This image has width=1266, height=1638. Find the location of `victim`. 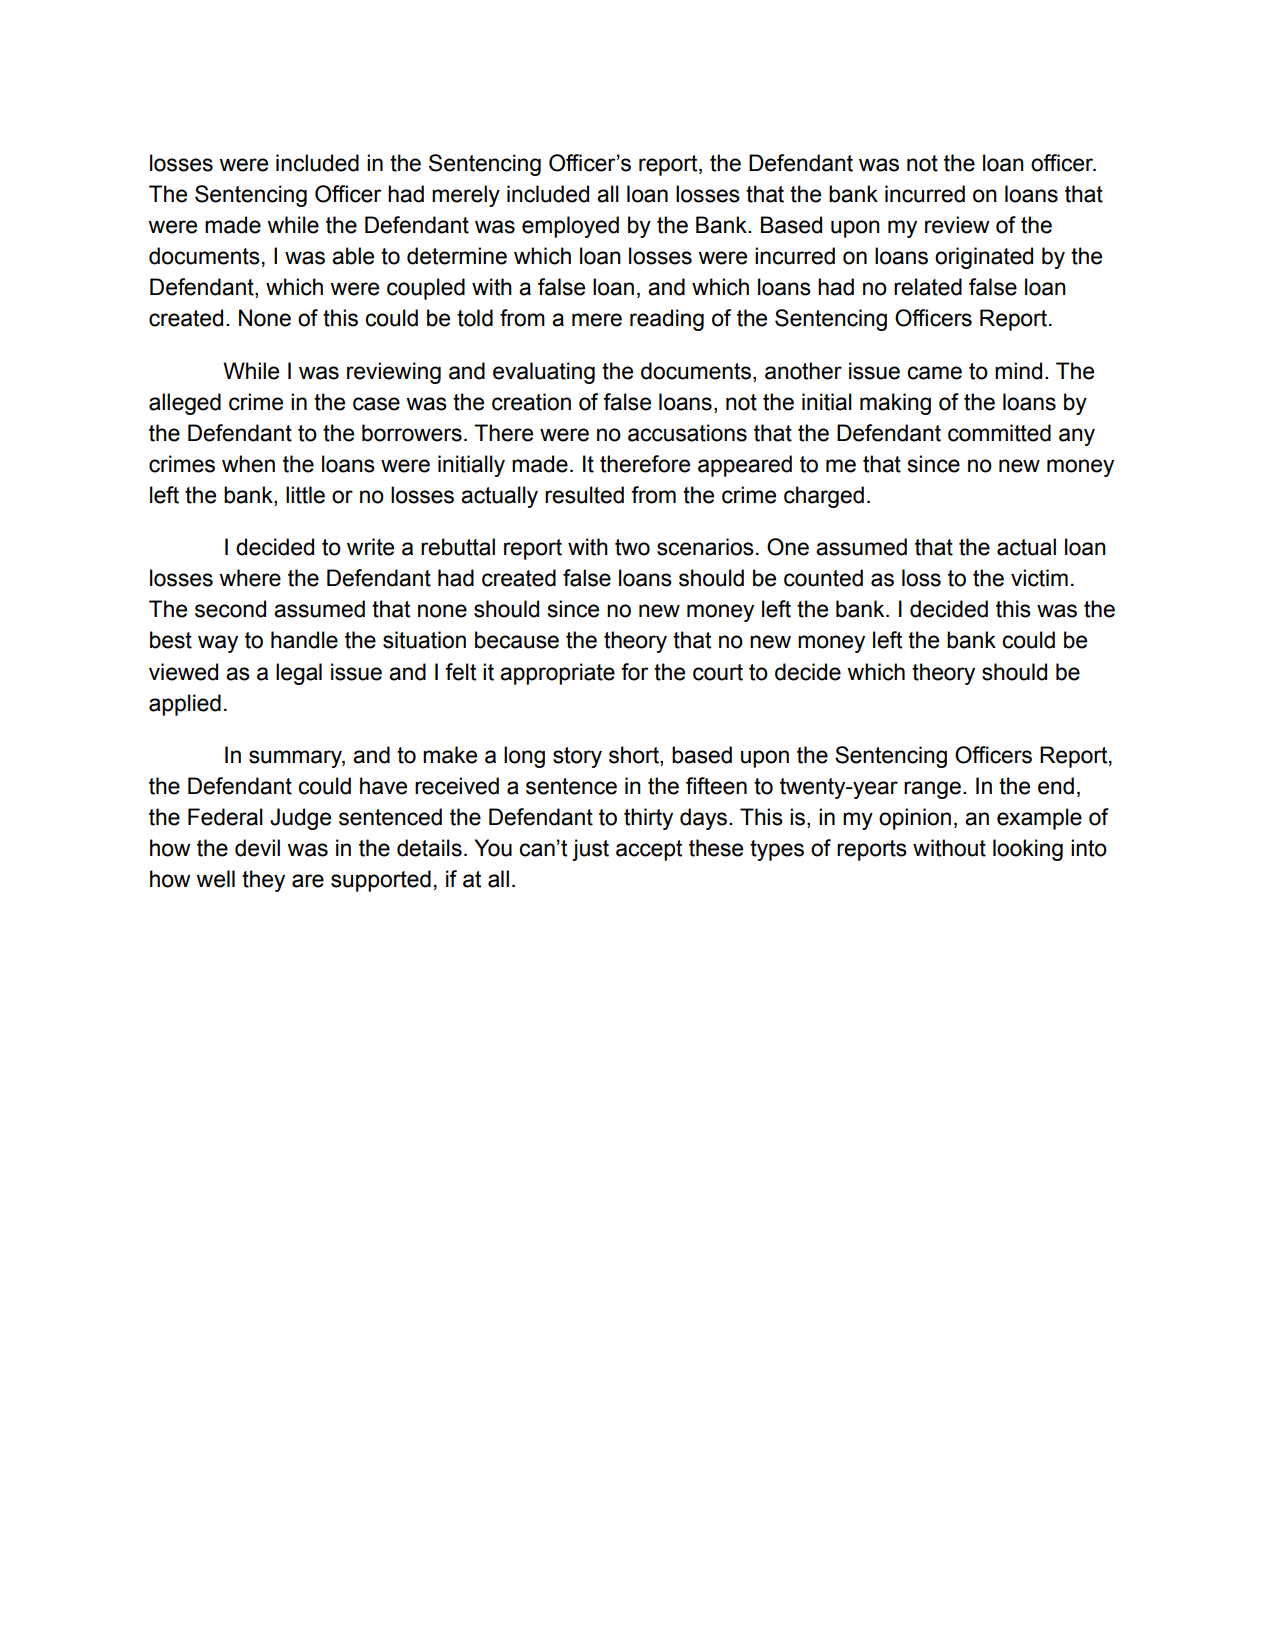

victim is located at coordinates (1039, 578).
